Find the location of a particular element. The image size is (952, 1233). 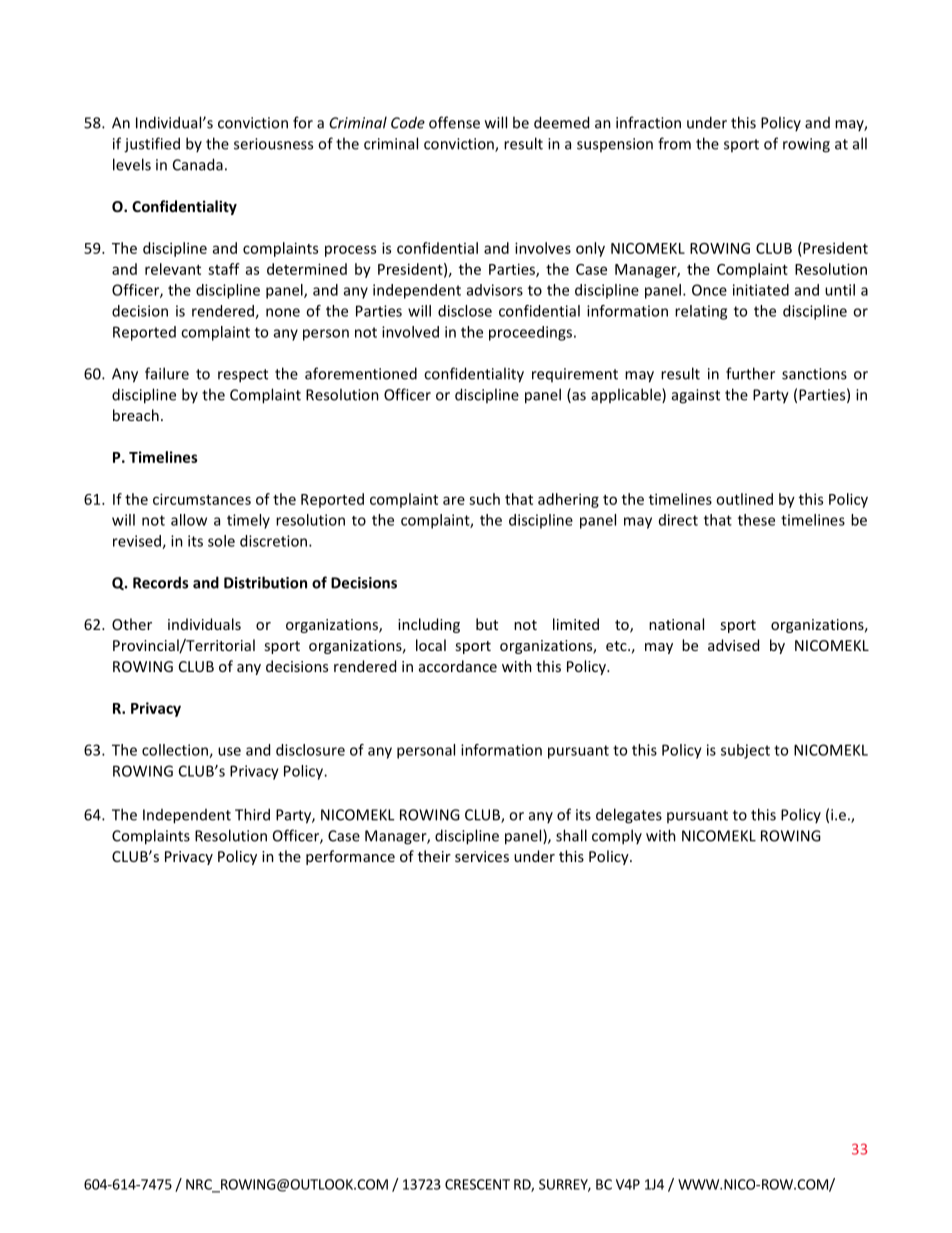

sole is located at coordinates (221, 541).
